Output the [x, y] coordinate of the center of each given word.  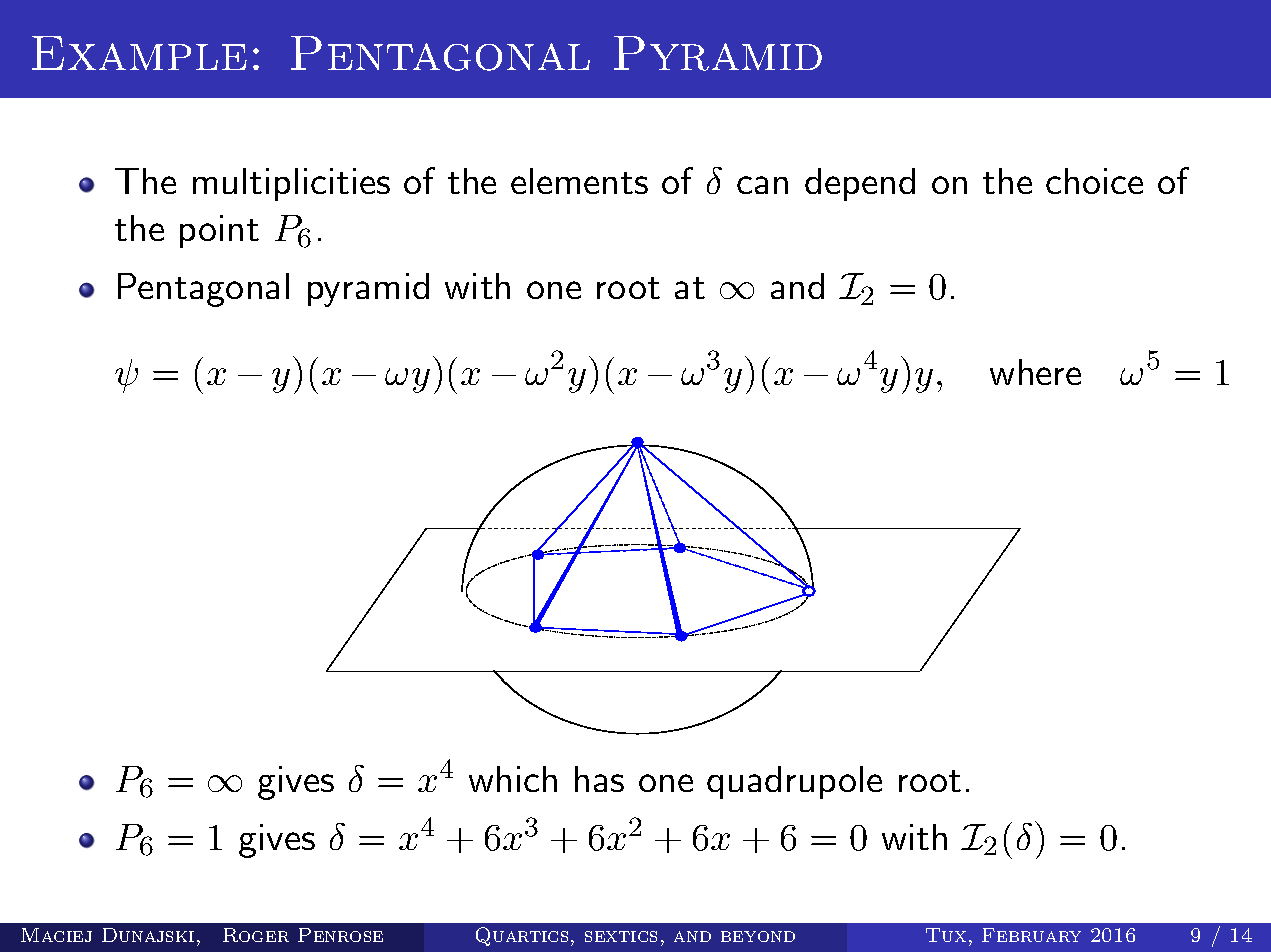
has [599, 779]
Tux [946, 935]
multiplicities [291, 184]
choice [1094, 181]
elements [579, 181]
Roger [256, 935]
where [1035, 372]
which [513, 779]
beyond [758, 936]
